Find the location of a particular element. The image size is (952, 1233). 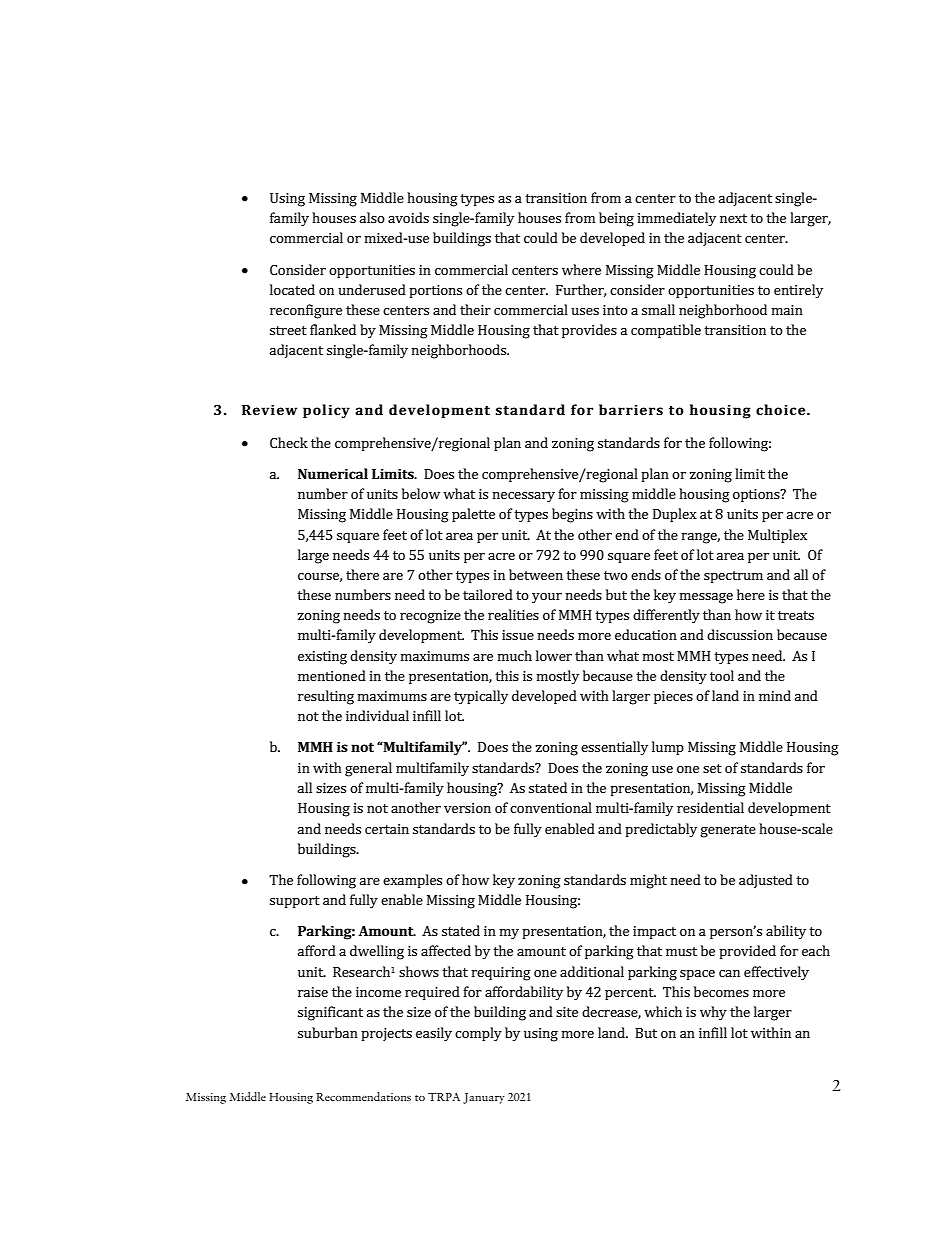

next is located at coordinates (733, 218).
